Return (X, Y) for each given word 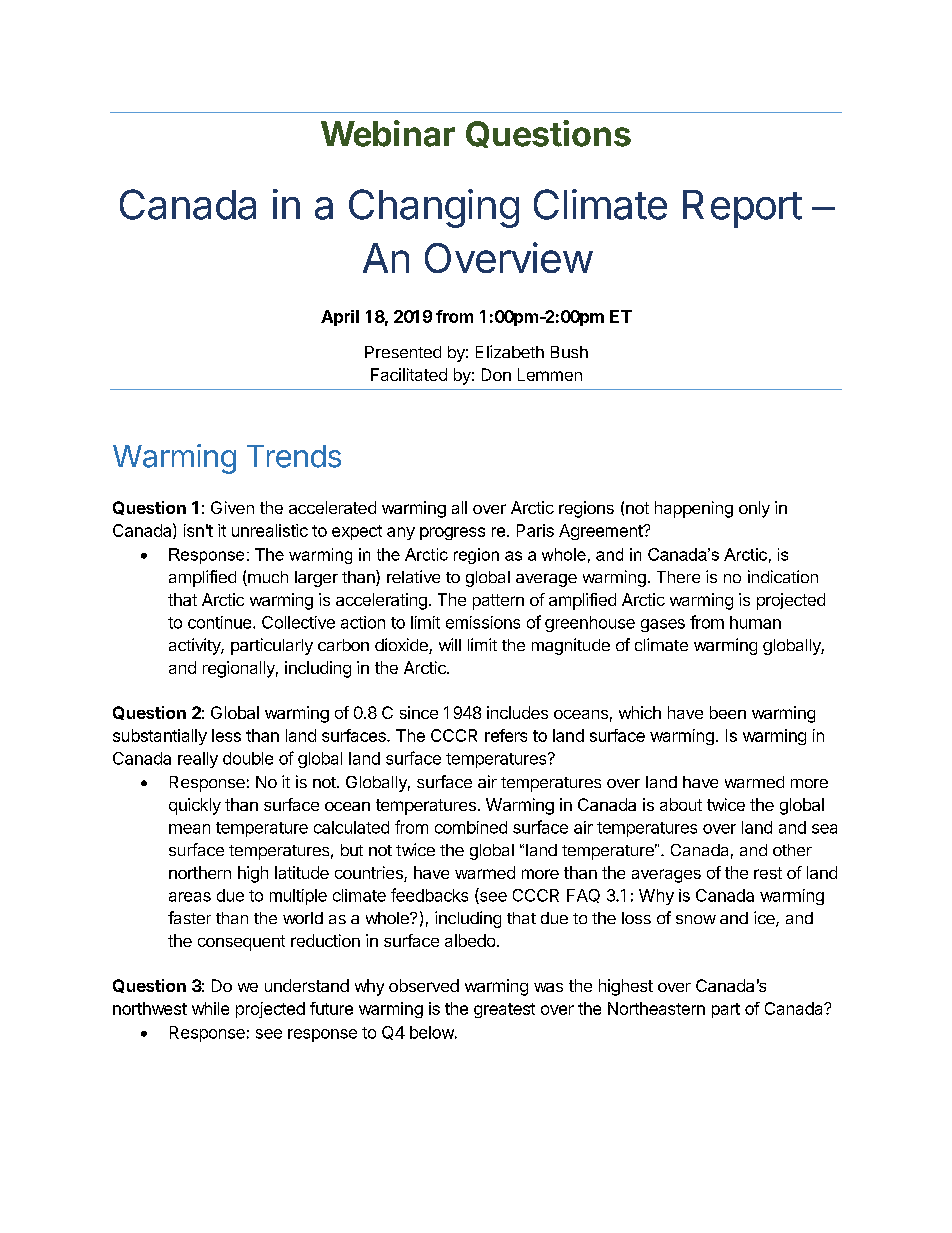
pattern (498, 602)
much (267, 578)
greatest (504, 1010)
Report (742, 209)
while (210, 1008)
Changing (434, 208)
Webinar (388, 133)
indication (783, 576)
